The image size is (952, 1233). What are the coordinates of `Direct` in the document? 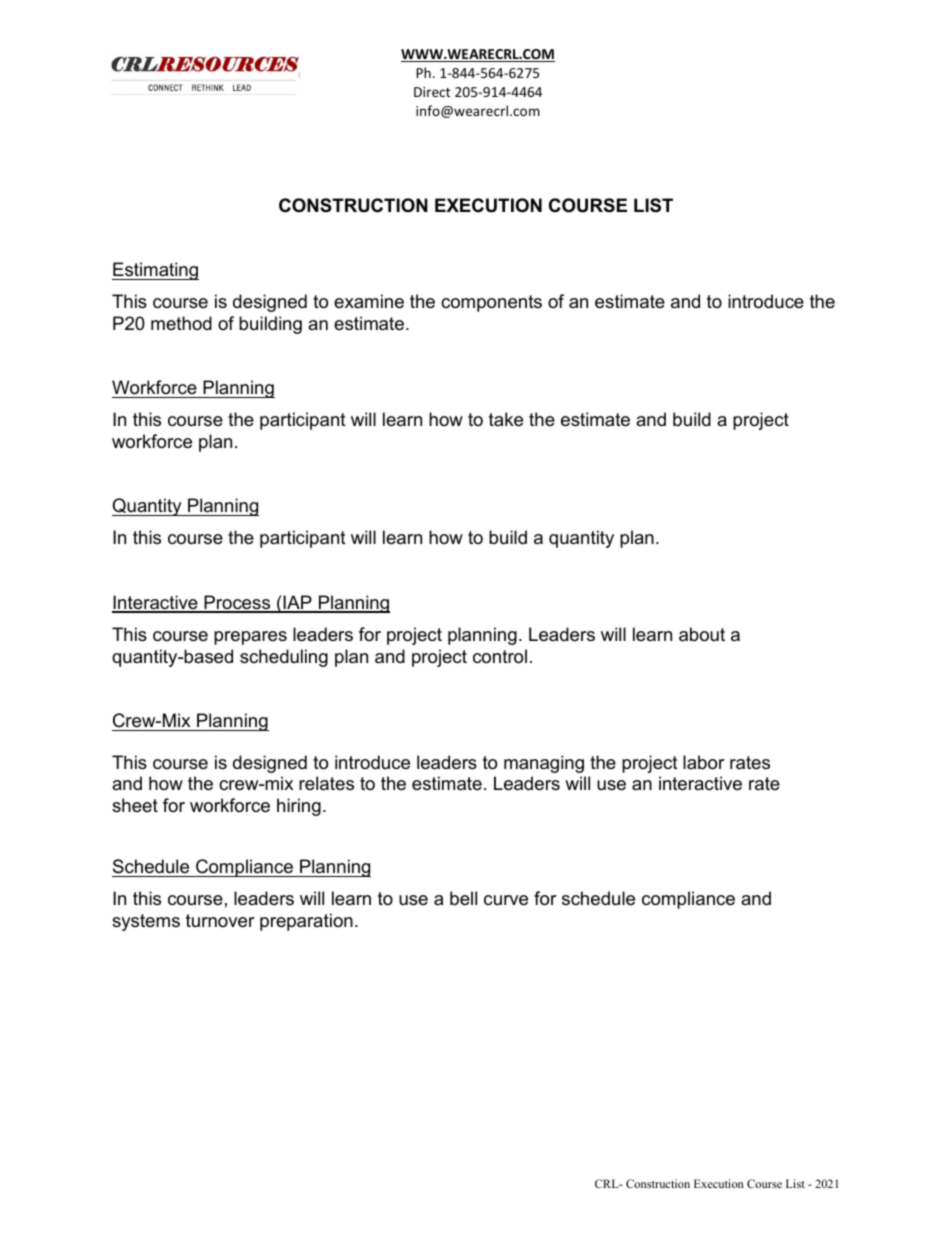 It's located at (432, 92).
